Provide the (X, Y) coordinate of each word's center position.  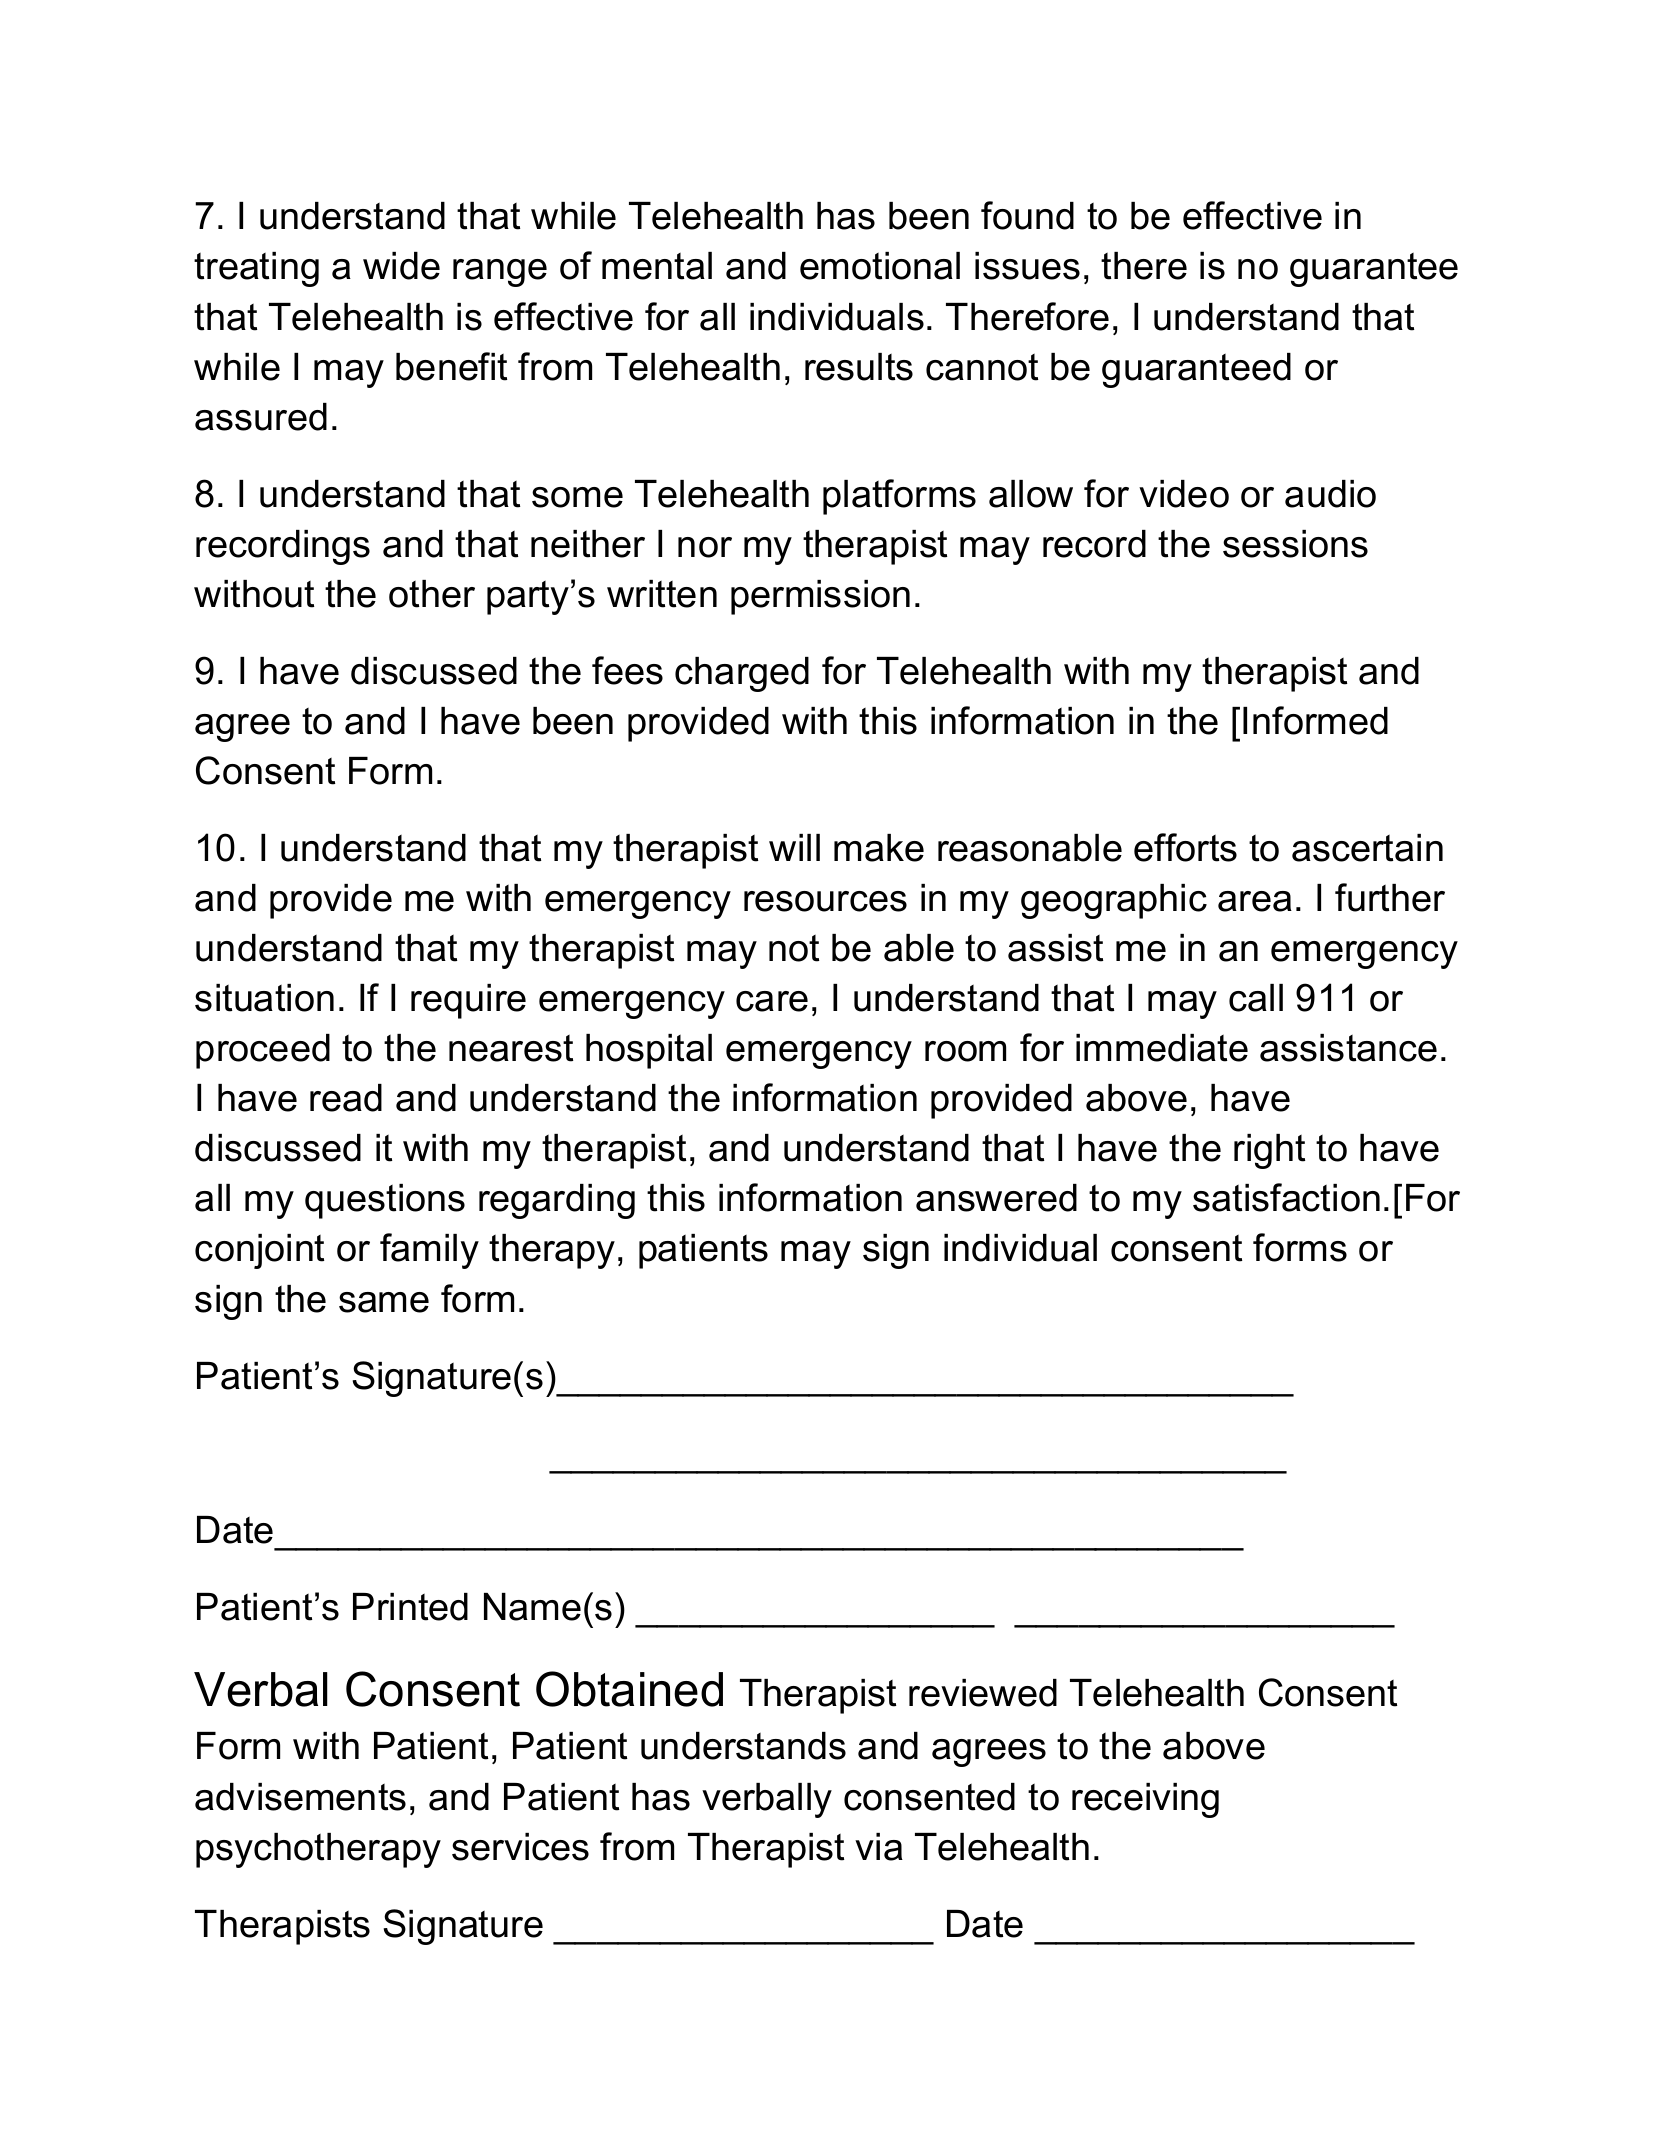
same (384, 1302)
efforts (1185, 847)
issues (1027, 266)
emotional (880, 266)
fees (627, 670)
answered (996, 1198)
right (1269, 1151)
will (794, 847)
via (879, 1847)
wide (401, 266)
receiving (1145, 1800)
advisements (300, 1797)
